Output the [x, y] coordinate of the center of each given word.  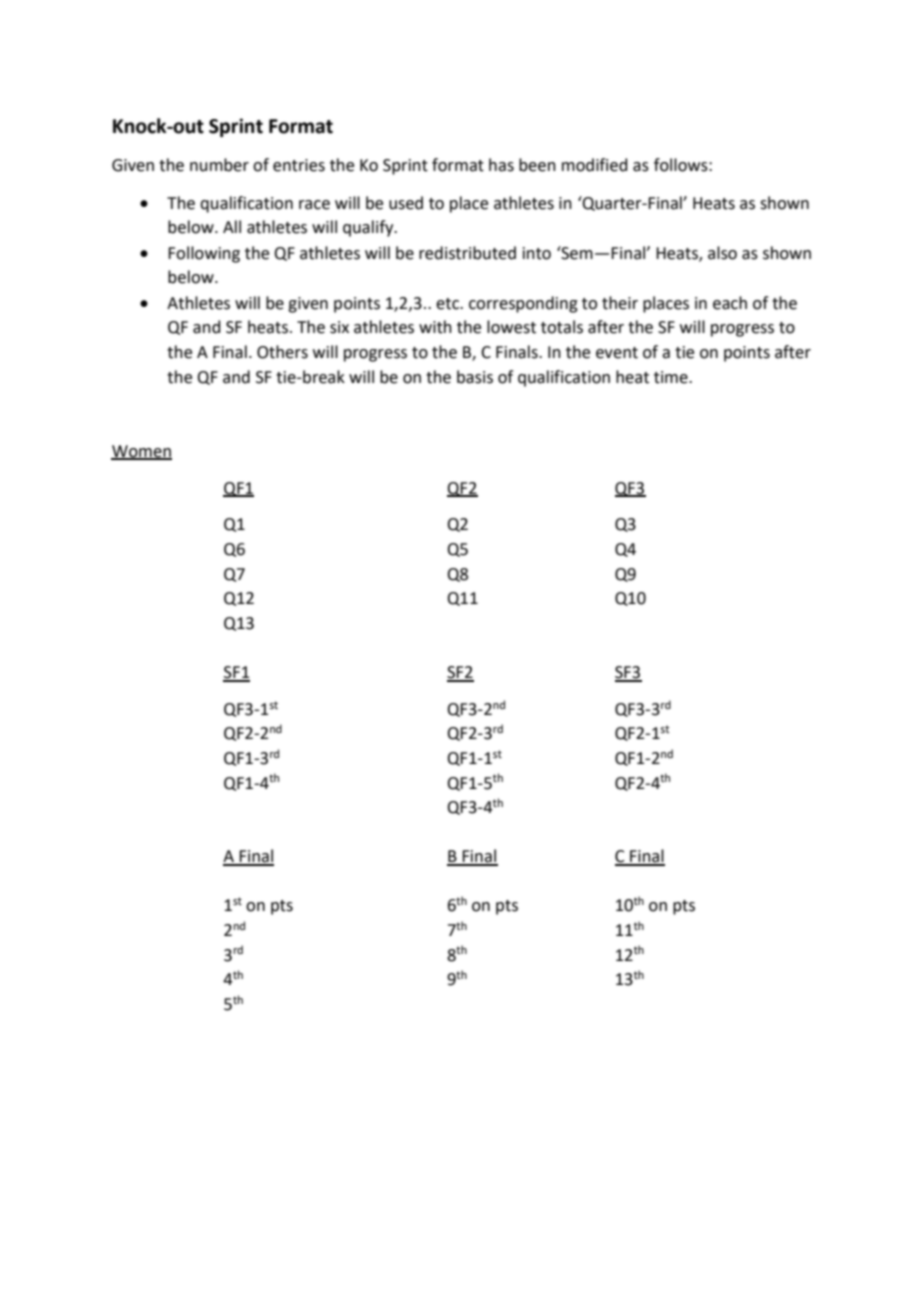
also [722, 253]
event [617, 353]
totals [562, 327]
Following [204, 254]
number [219, 165]
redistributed [467, 253]
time [672, 377]
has [501, 165]
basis [475, 377]
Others [282, 352]
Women [141, 452]
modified [595, 165]
